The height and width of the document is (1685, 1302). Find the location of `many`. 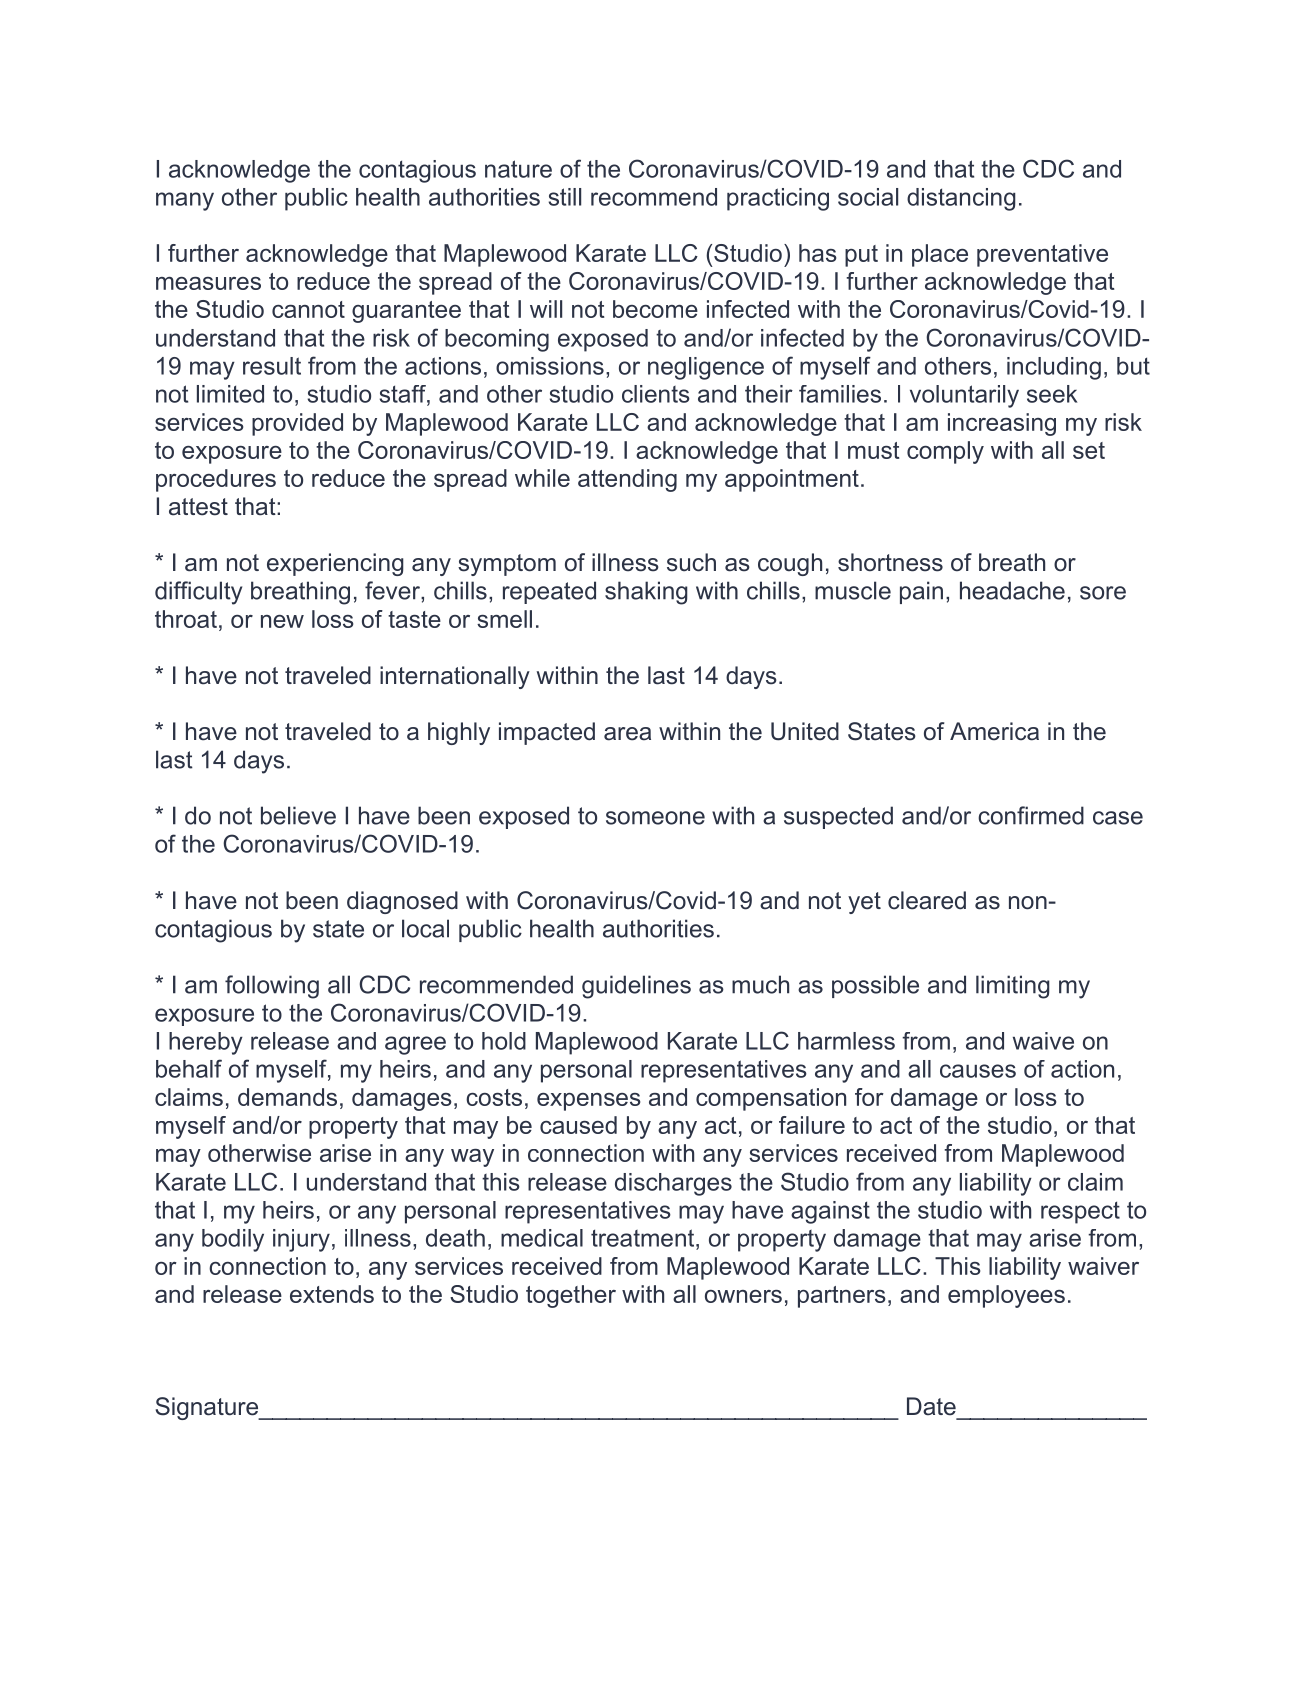

many is located at coordinates (185, 201).
